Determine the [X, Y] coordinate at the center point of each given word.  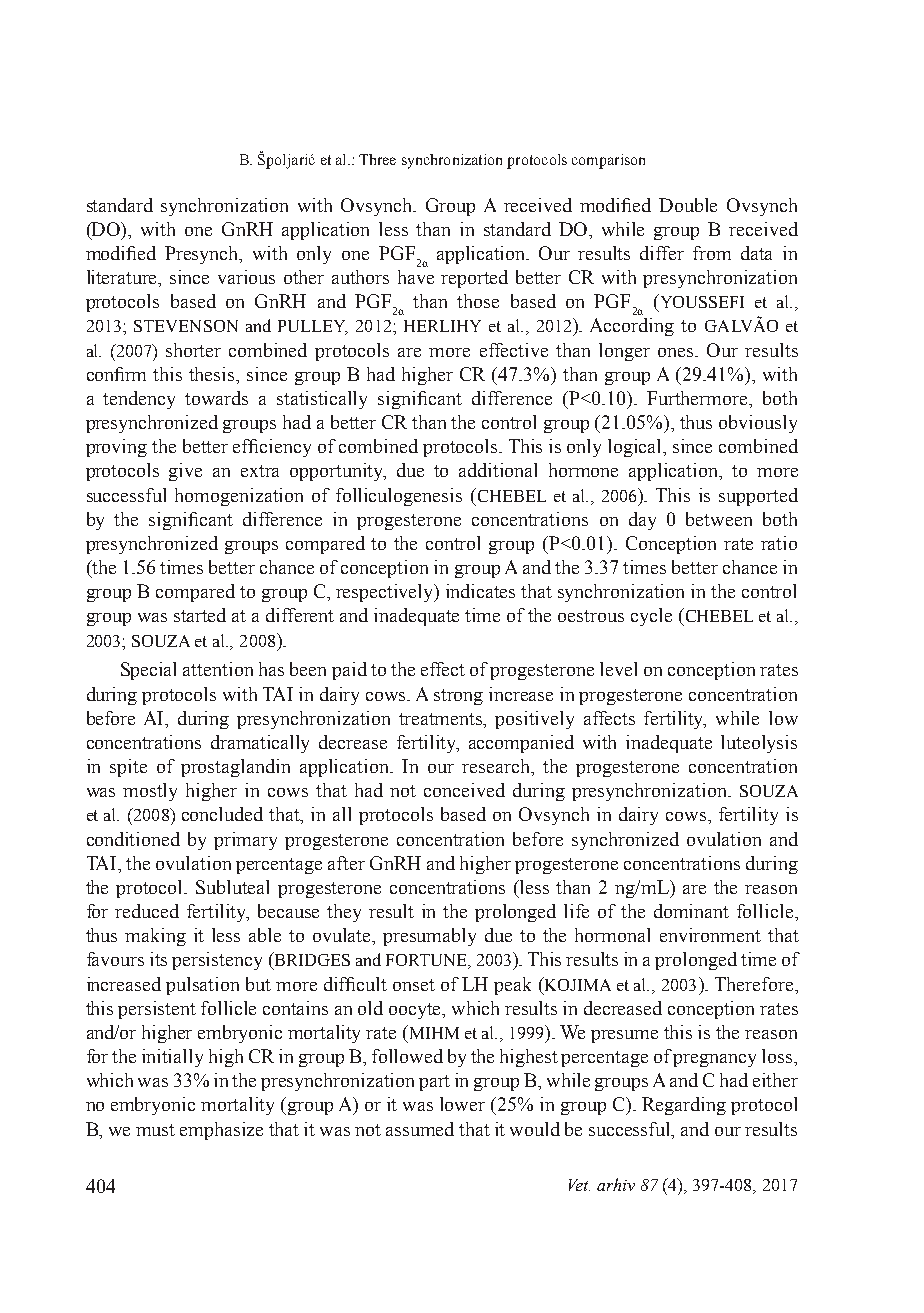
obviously [758, 424]
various [246, 277]
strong [458, 697]
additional [498, 470]
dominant [691, 911]
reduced [147, 911]
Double [688, 205]
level [618, 669]
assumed [420, 1129]
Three [377, 159]
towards [216, 398]
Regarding [684, 1106]
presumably [429, 937]
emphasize [221, 1131]
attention [218, 669]
